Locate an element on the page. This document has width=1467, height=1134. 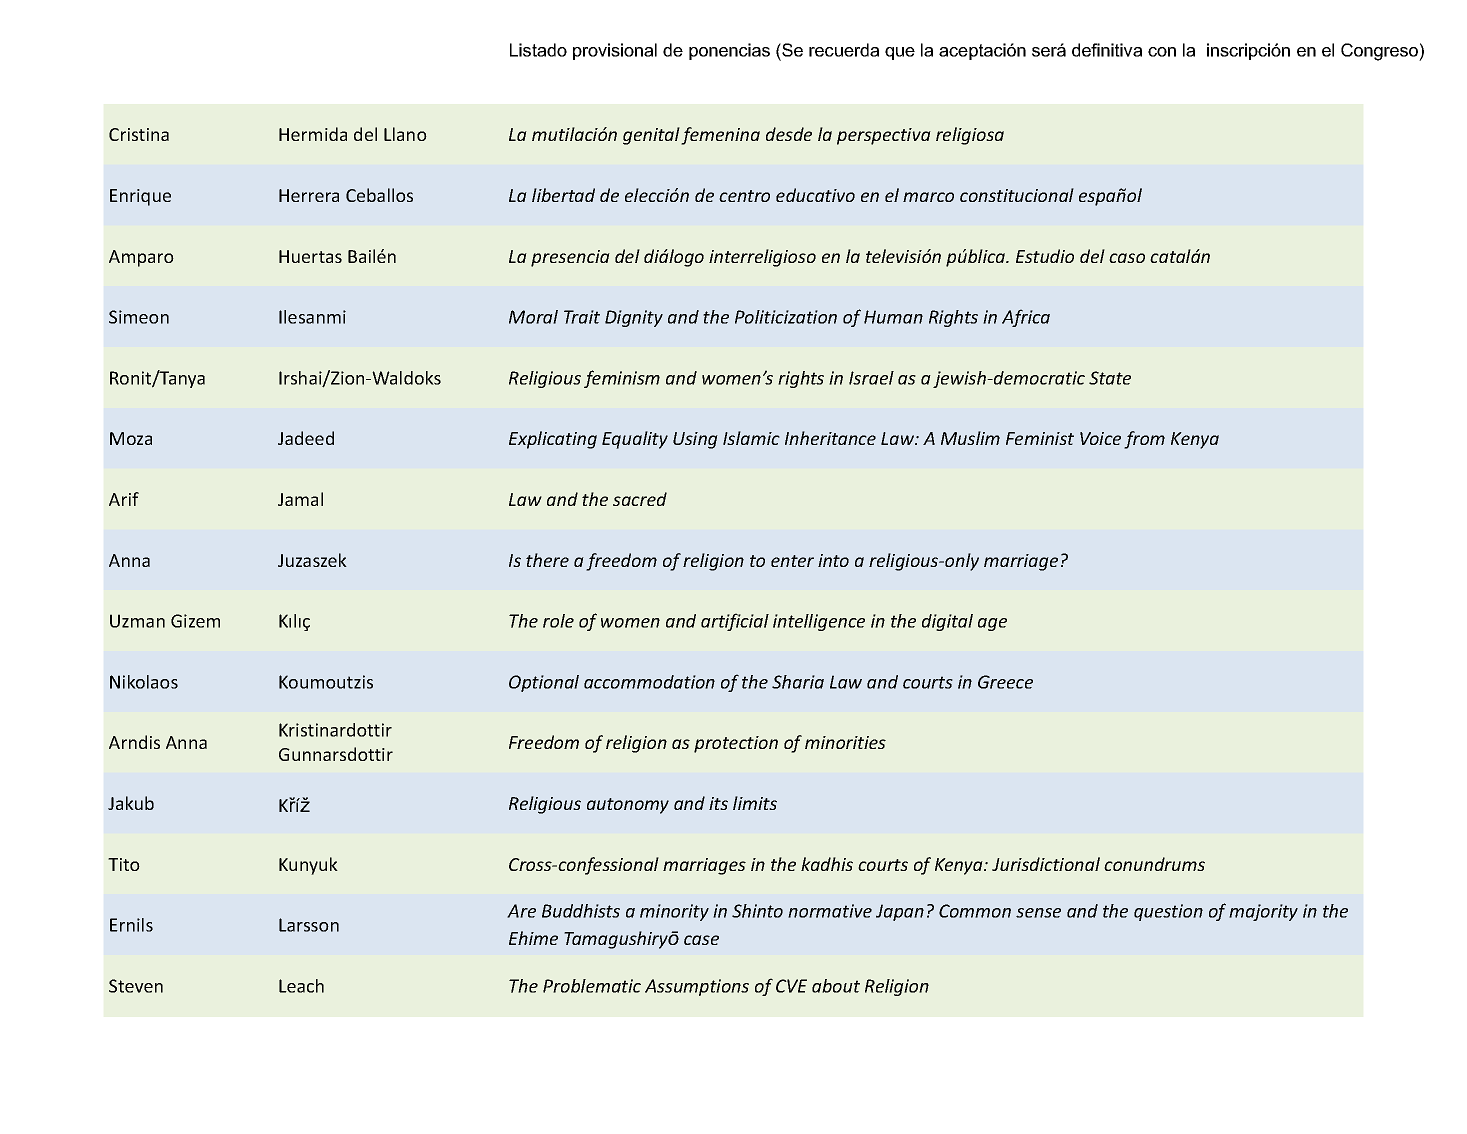
Simeon is located at coordinates (139, 317).
